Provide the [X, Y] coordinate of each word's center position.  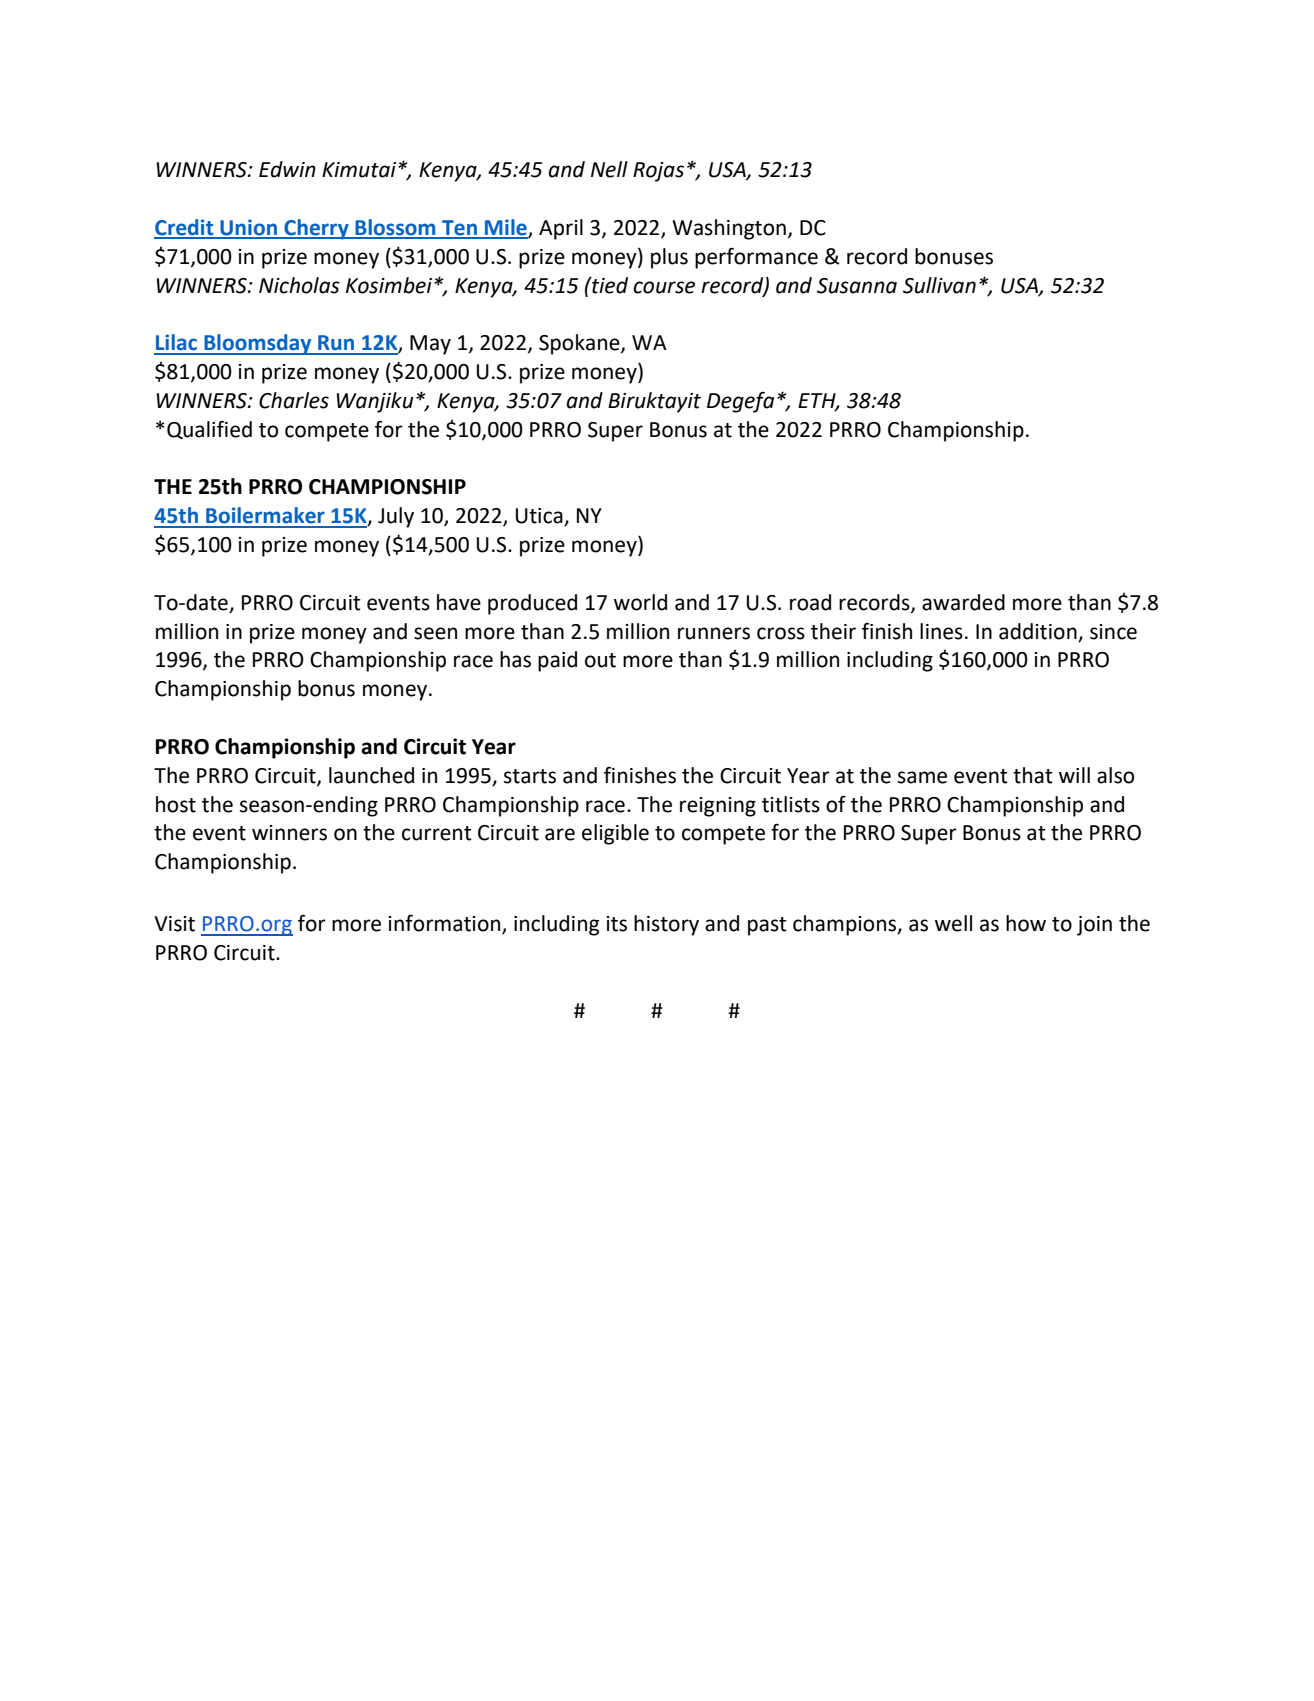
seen [435, 633]
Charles [294, 400]
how [1026, 923]
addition [1038, 631]
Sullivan [939, 285]
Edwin [287, 169]
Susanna [857, 286]
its [617, 924]
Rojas [658, 172]
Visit [174, 924]
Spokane [580, 344]
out [600, 660]
